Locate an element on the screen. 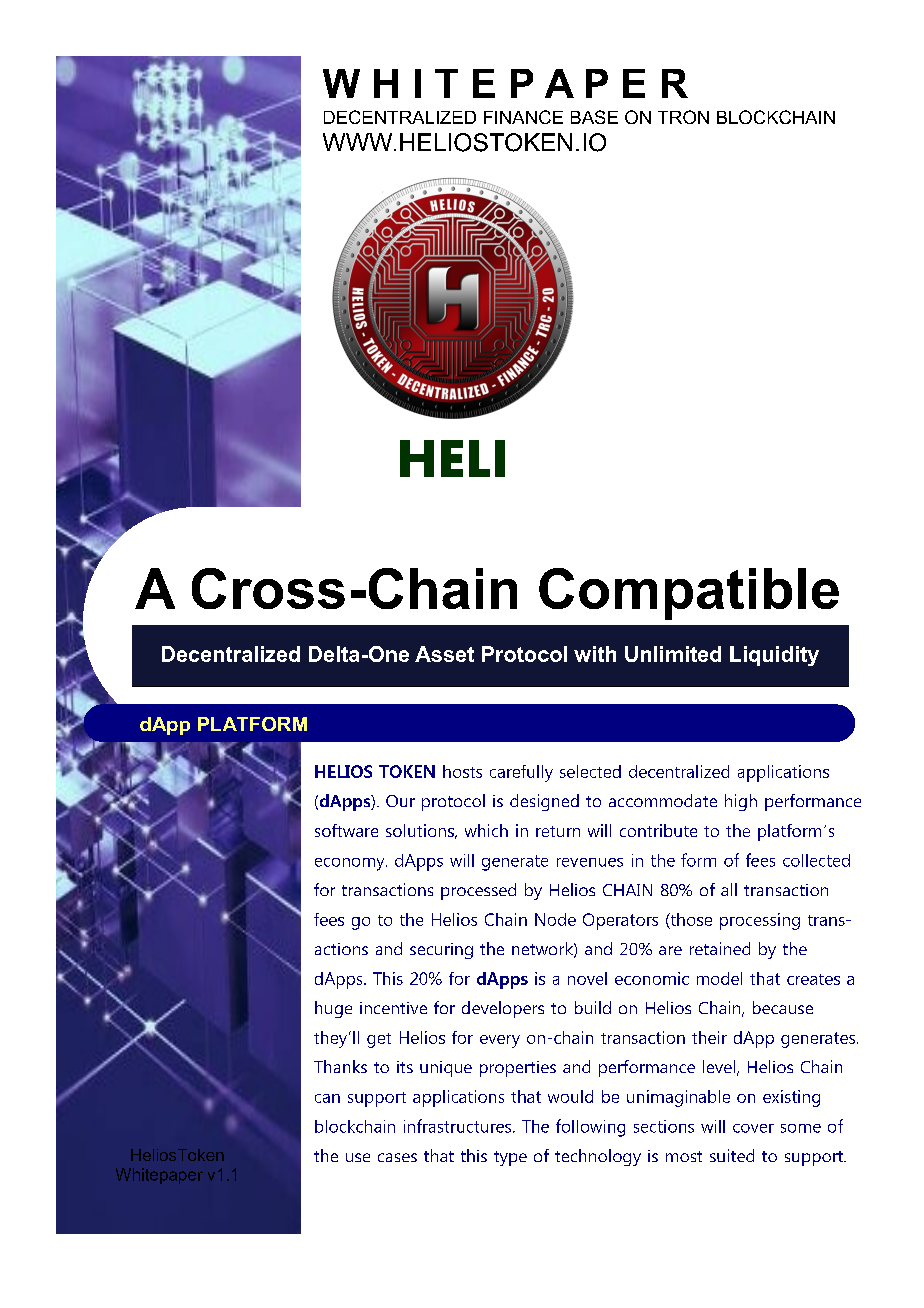 This screenshot has height=1308, width=924. type is located at coordinates (510, 1158).
